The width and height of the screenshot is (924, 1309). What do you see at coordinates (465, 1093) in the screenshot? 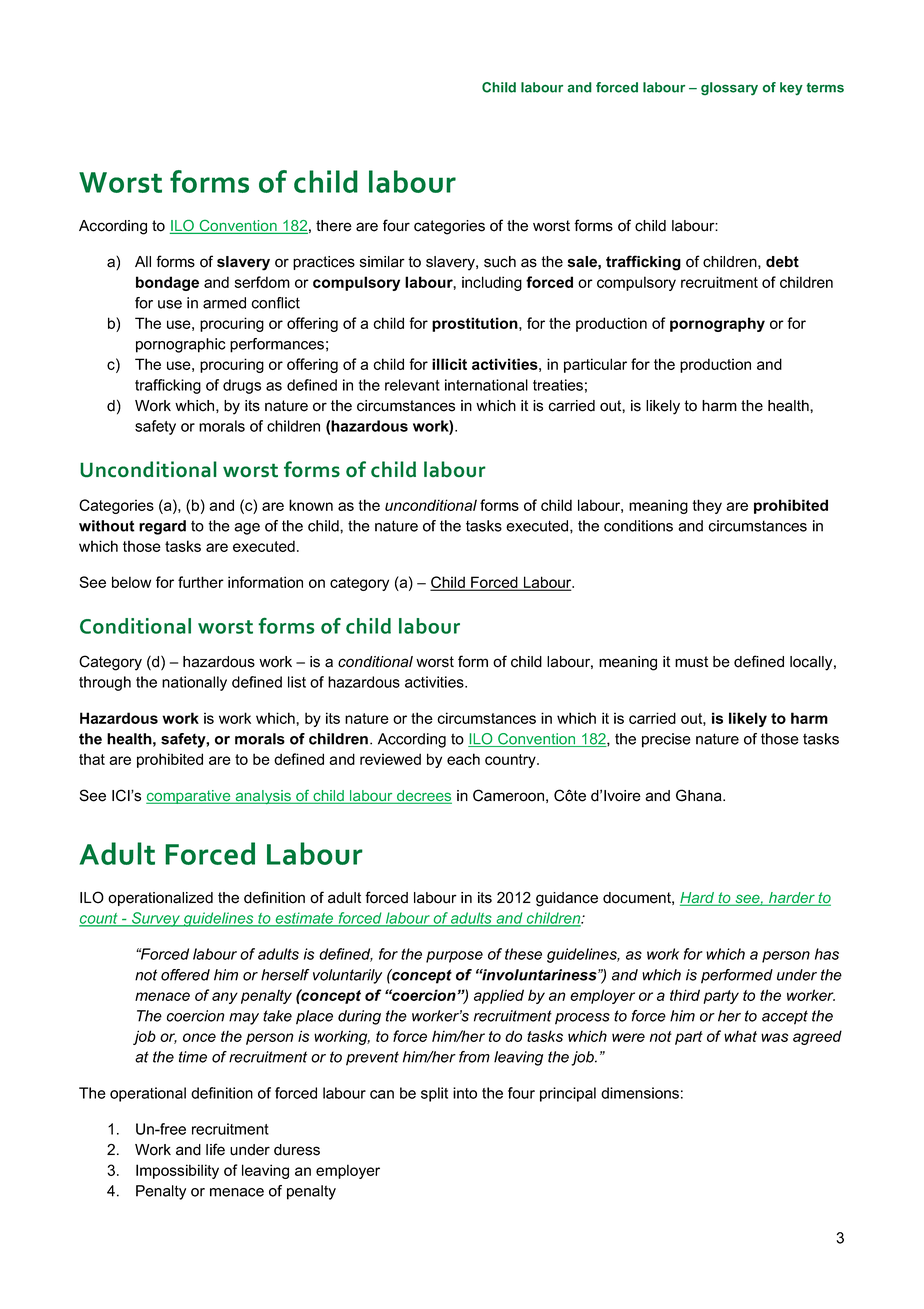
I see `into` at bounding box center [465, 1093].
